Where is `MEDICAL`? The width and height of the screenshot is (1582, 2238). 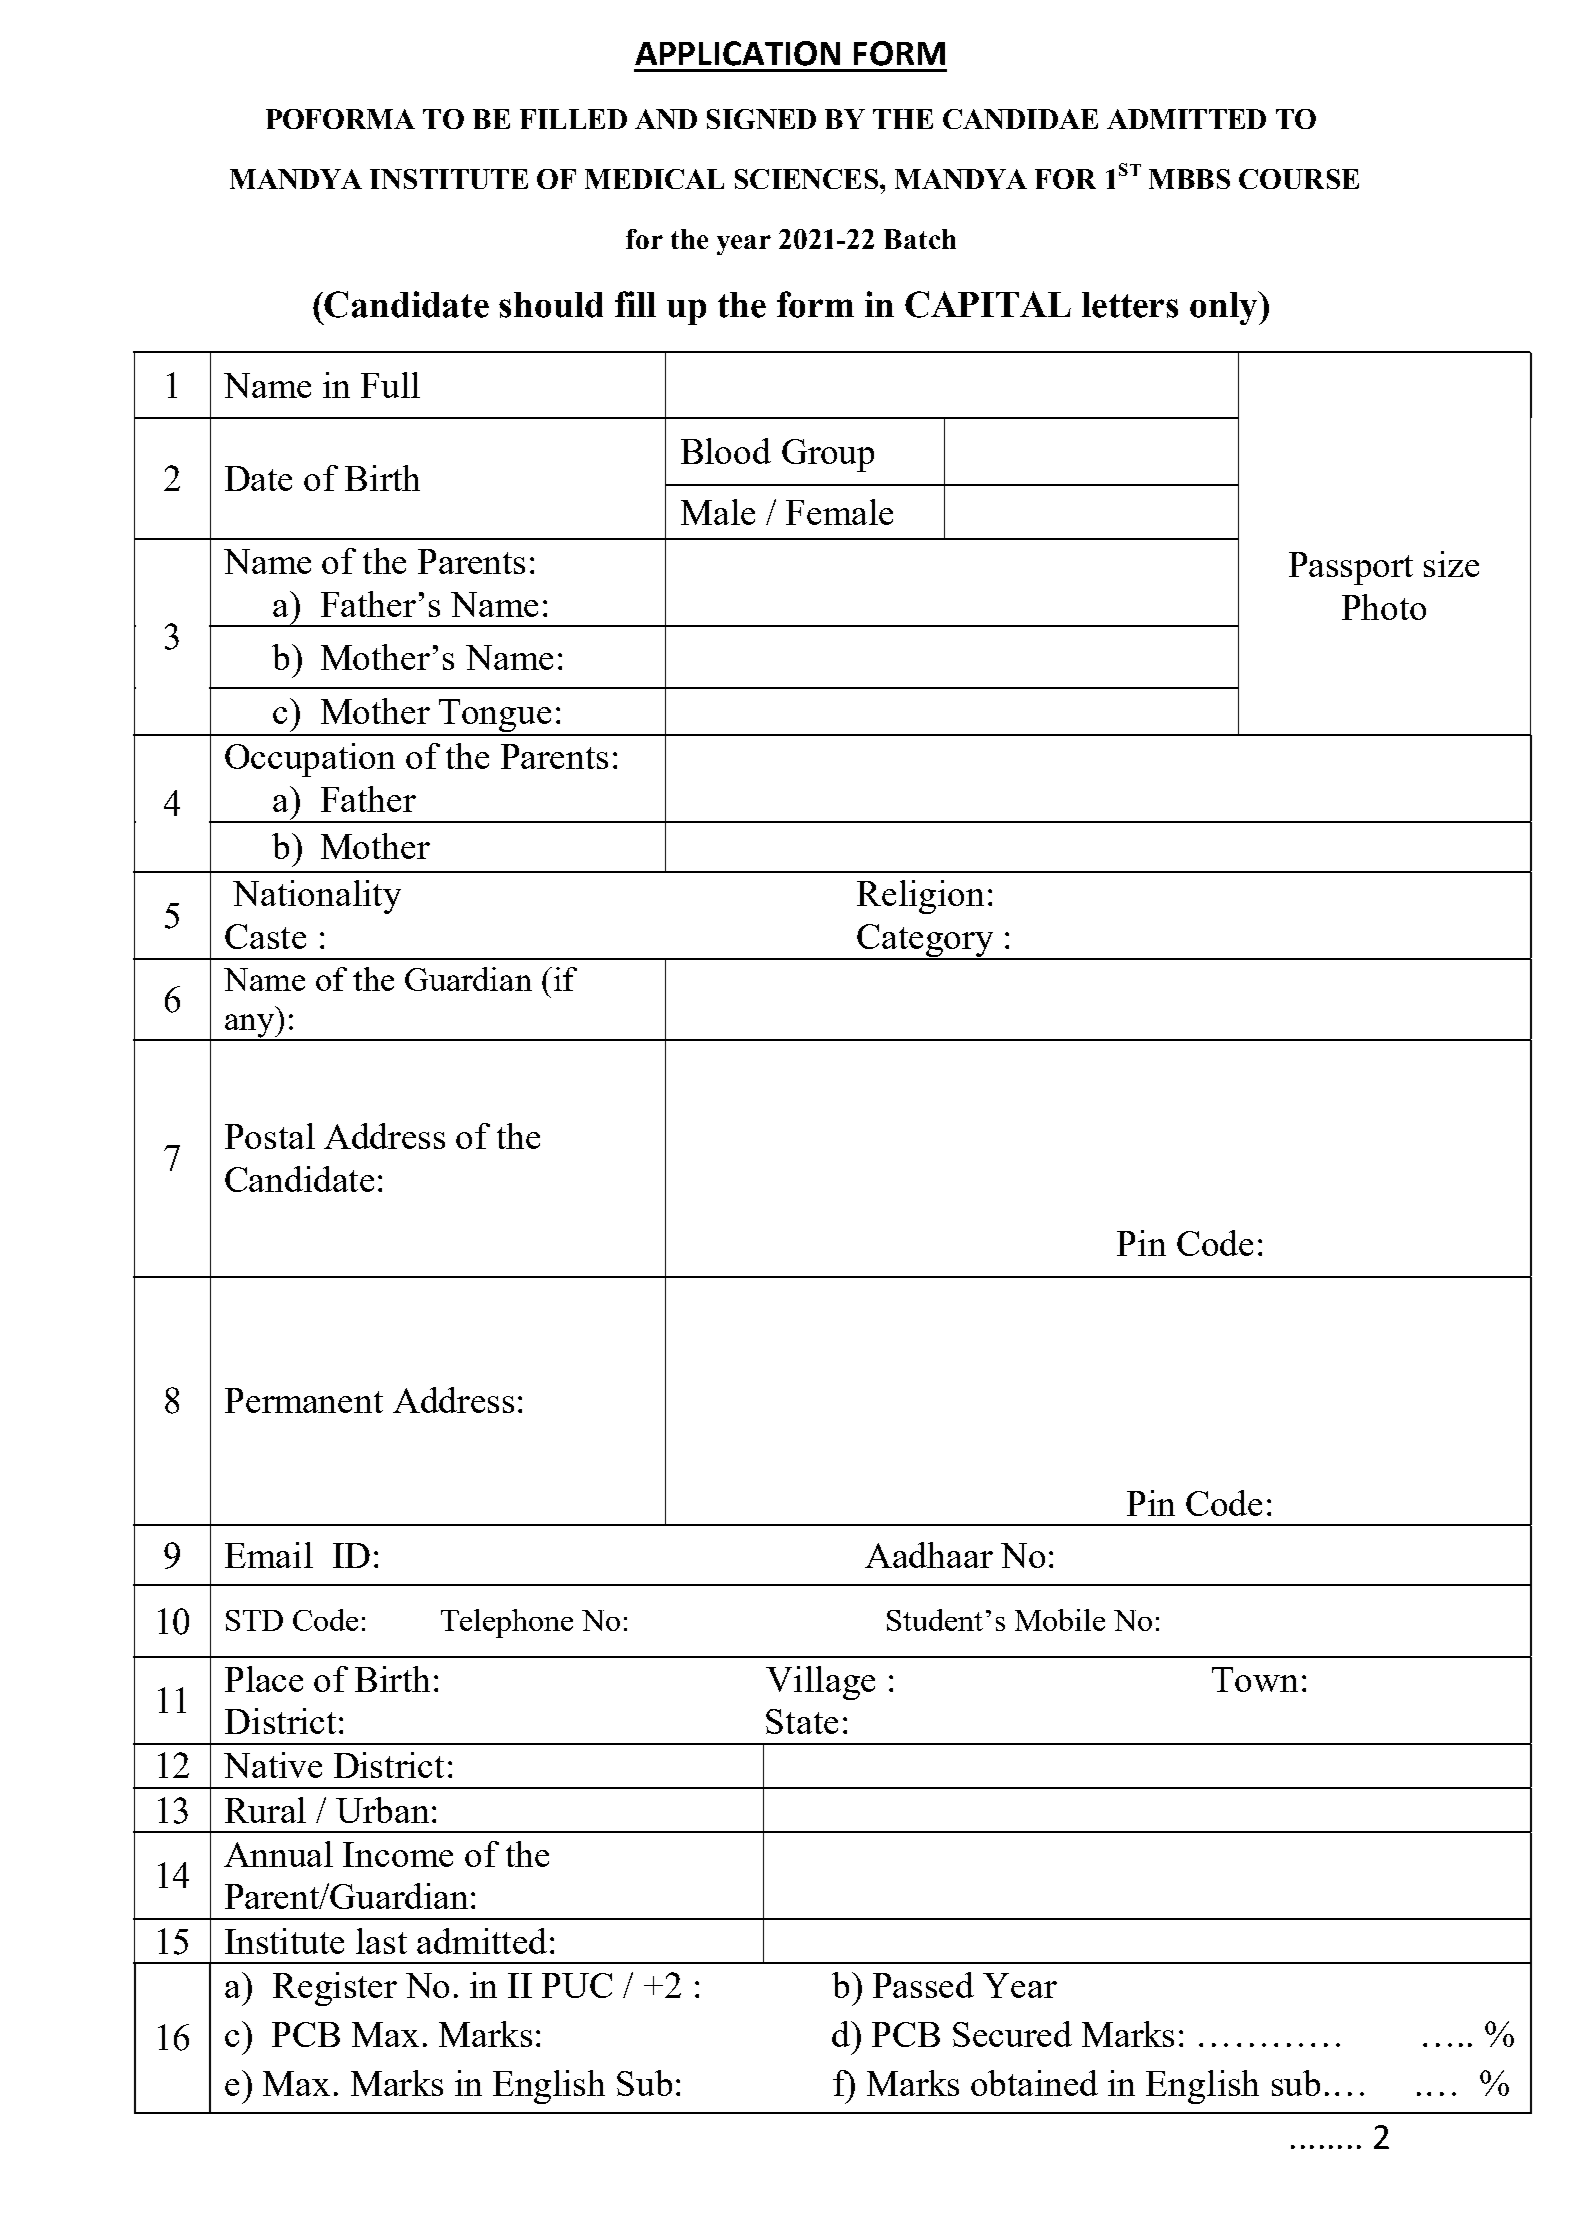 MEDICAL is located at coordinates (654, 179).
